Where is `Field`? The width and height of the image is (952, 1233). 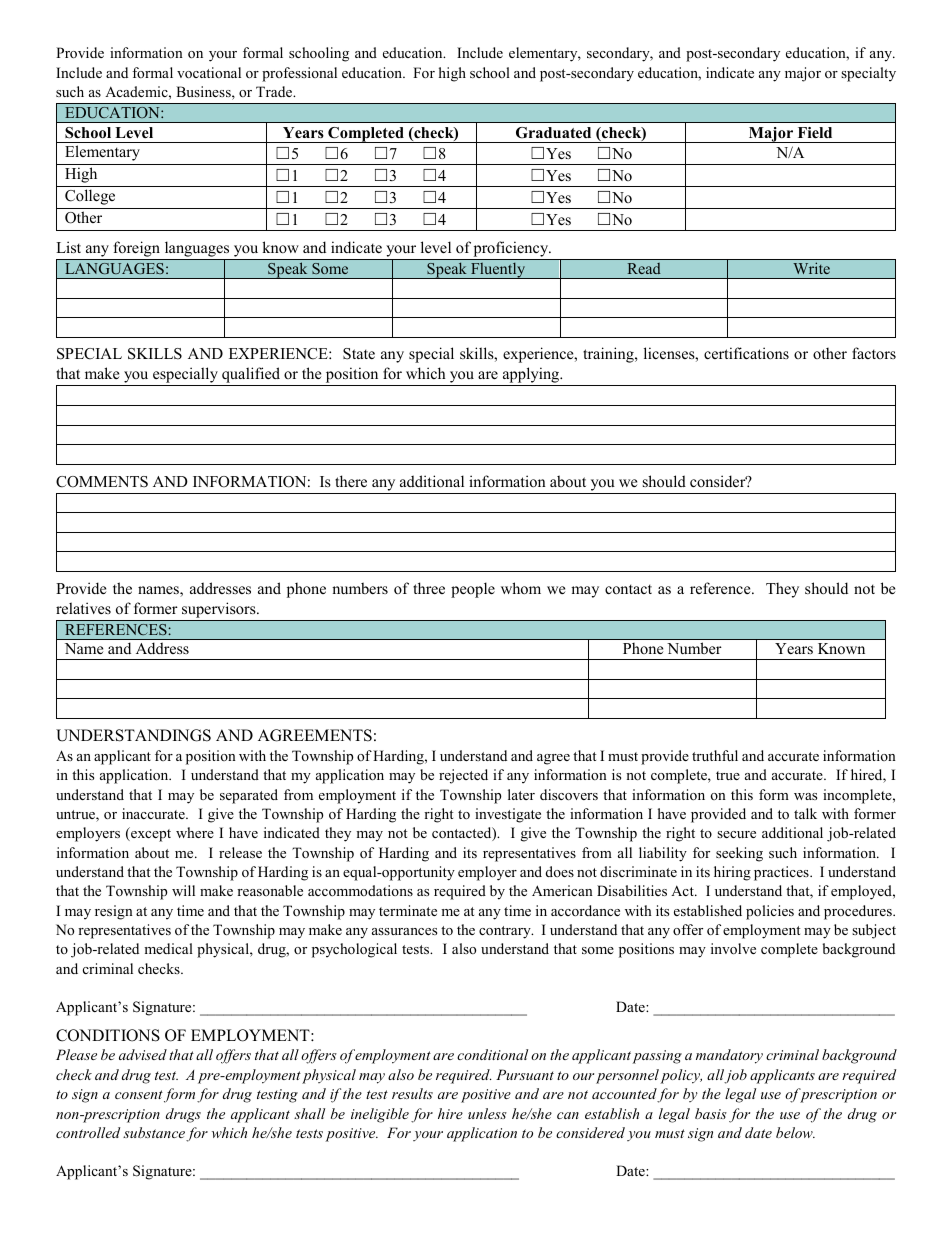
Field is located at coordinates (815, 132).
